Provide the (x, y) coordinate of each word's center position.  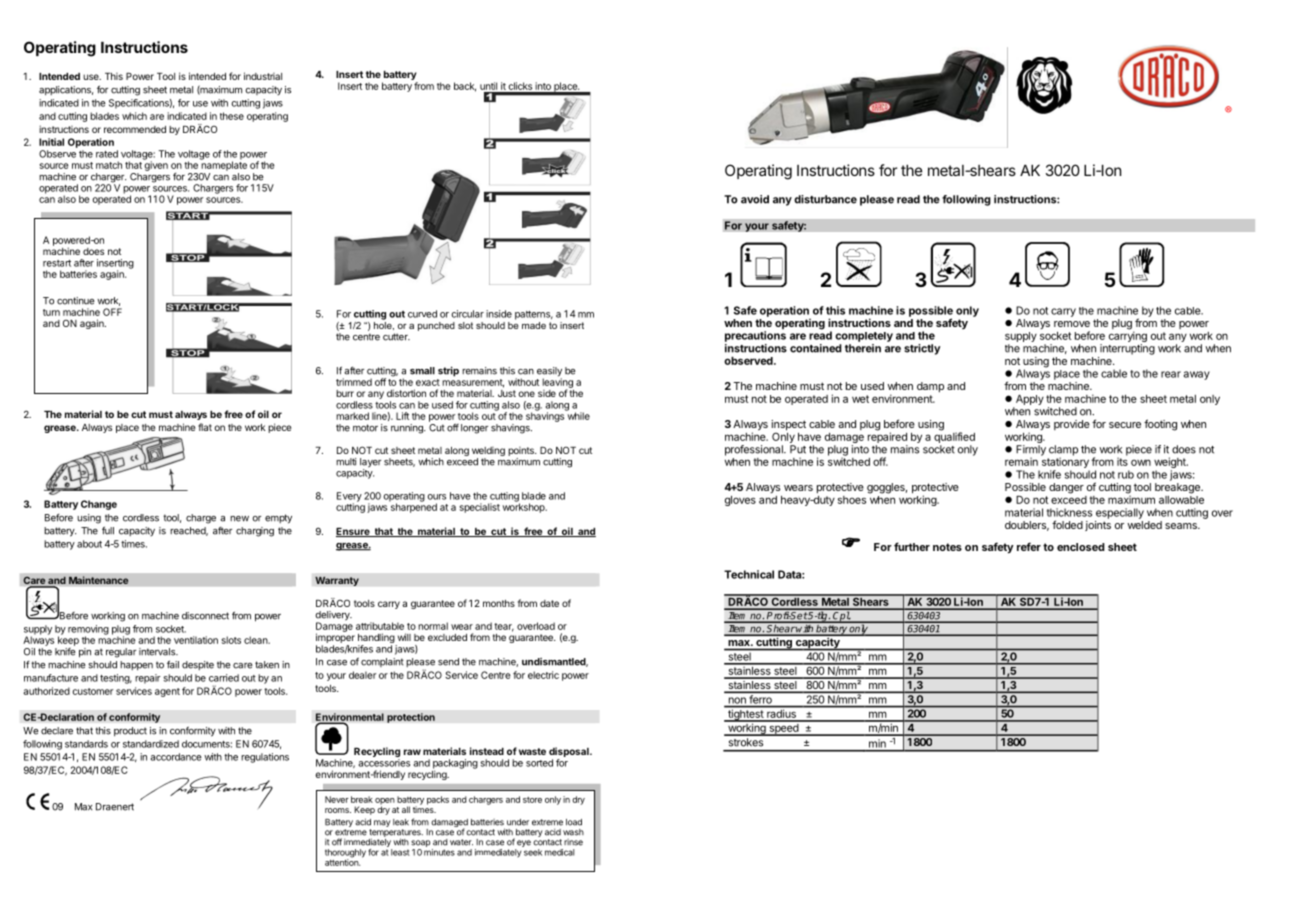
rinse (573, 842)
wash (573, 832)
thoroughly (345, 854)
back (465, 87)
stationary (1064, 463)
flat (205, 427)
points (522, 451)
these (232, 116)
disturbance (825, 199)
